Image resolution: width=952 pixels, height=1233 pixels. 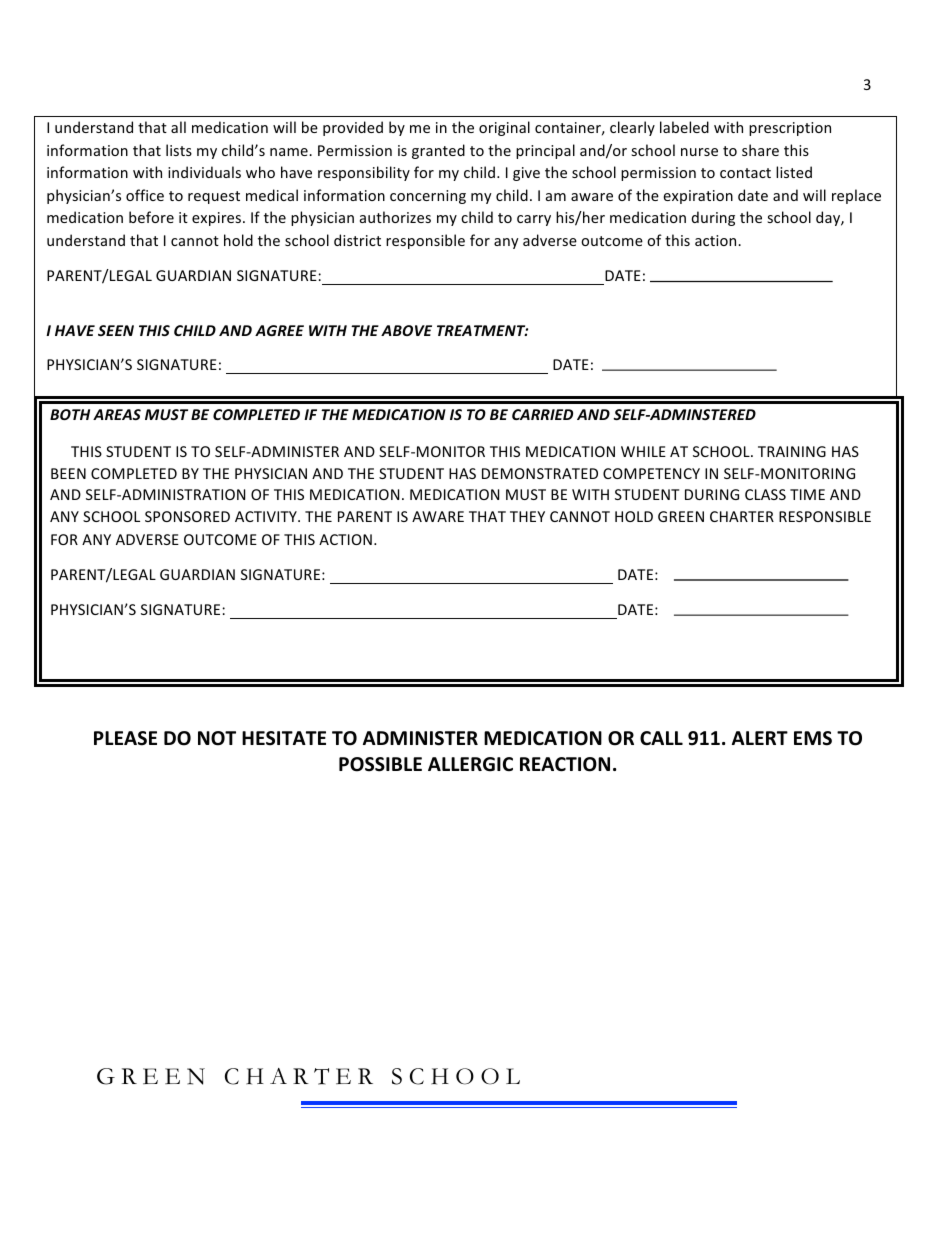 I want to click on share, so click(x=760, y=150).
